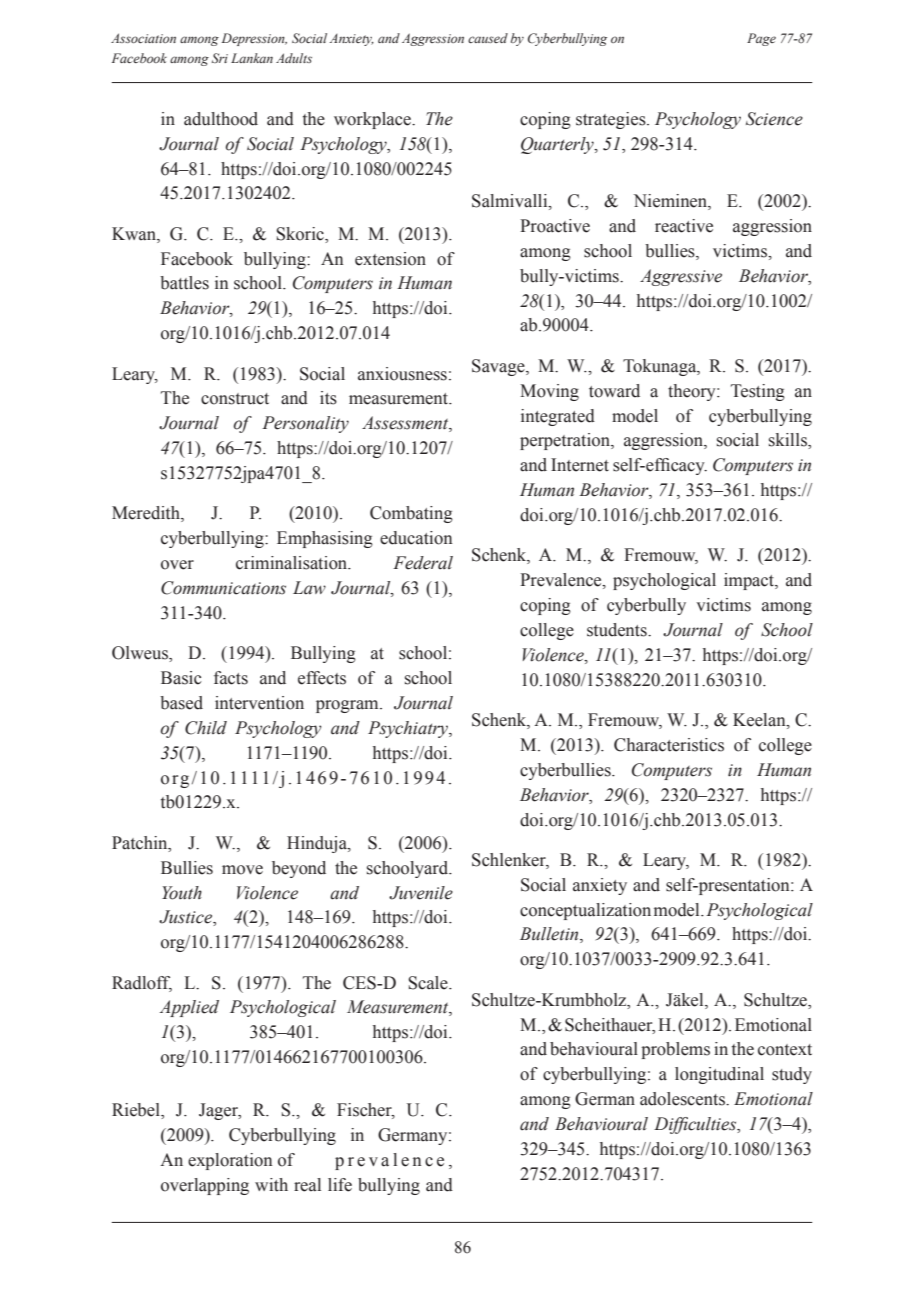 The width and height of the page is (924, 1308). I want to click on life, so click(340, 1185).
